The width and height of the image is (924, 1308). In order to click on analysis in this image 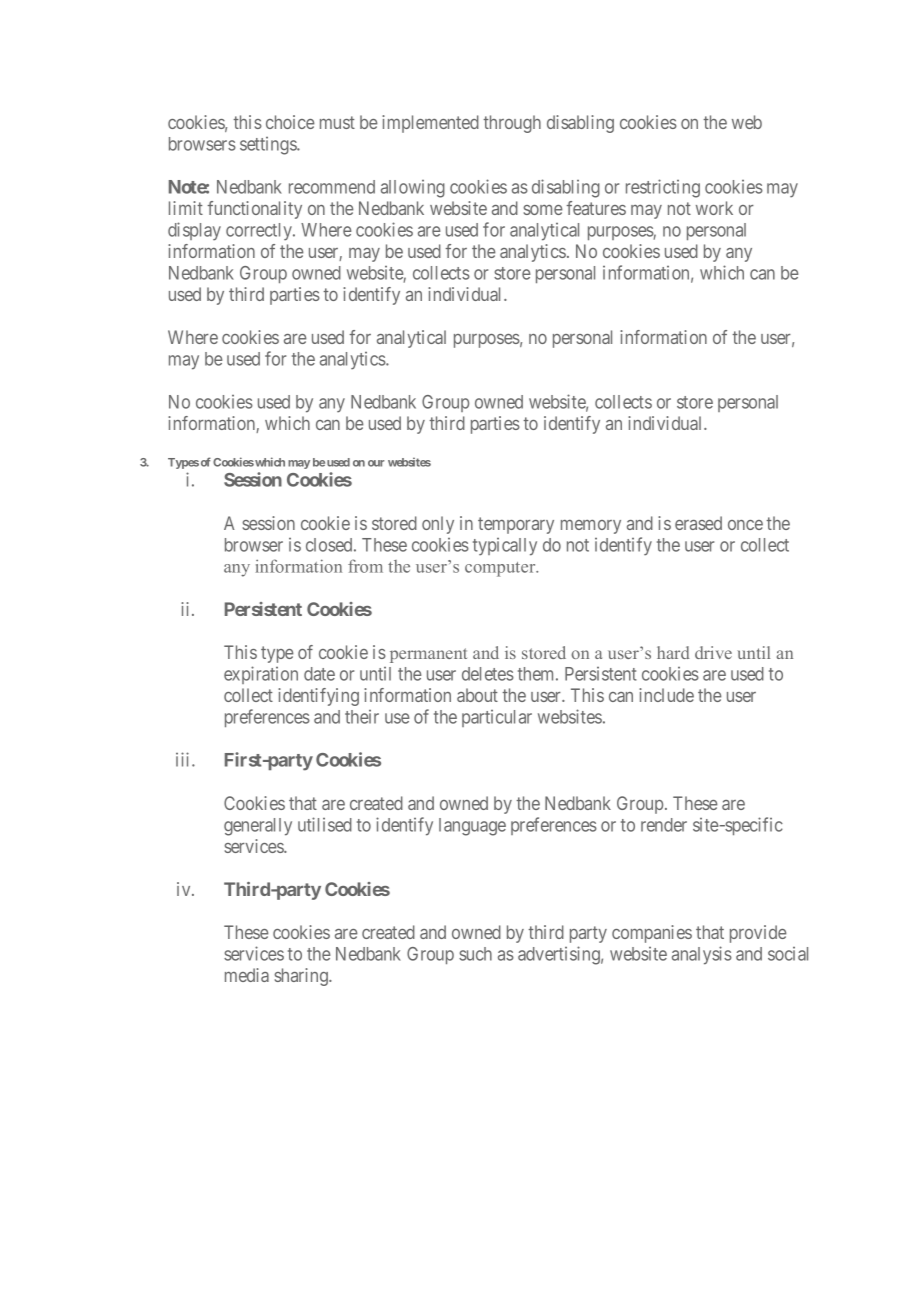, I will do `click(702, 955)`.
